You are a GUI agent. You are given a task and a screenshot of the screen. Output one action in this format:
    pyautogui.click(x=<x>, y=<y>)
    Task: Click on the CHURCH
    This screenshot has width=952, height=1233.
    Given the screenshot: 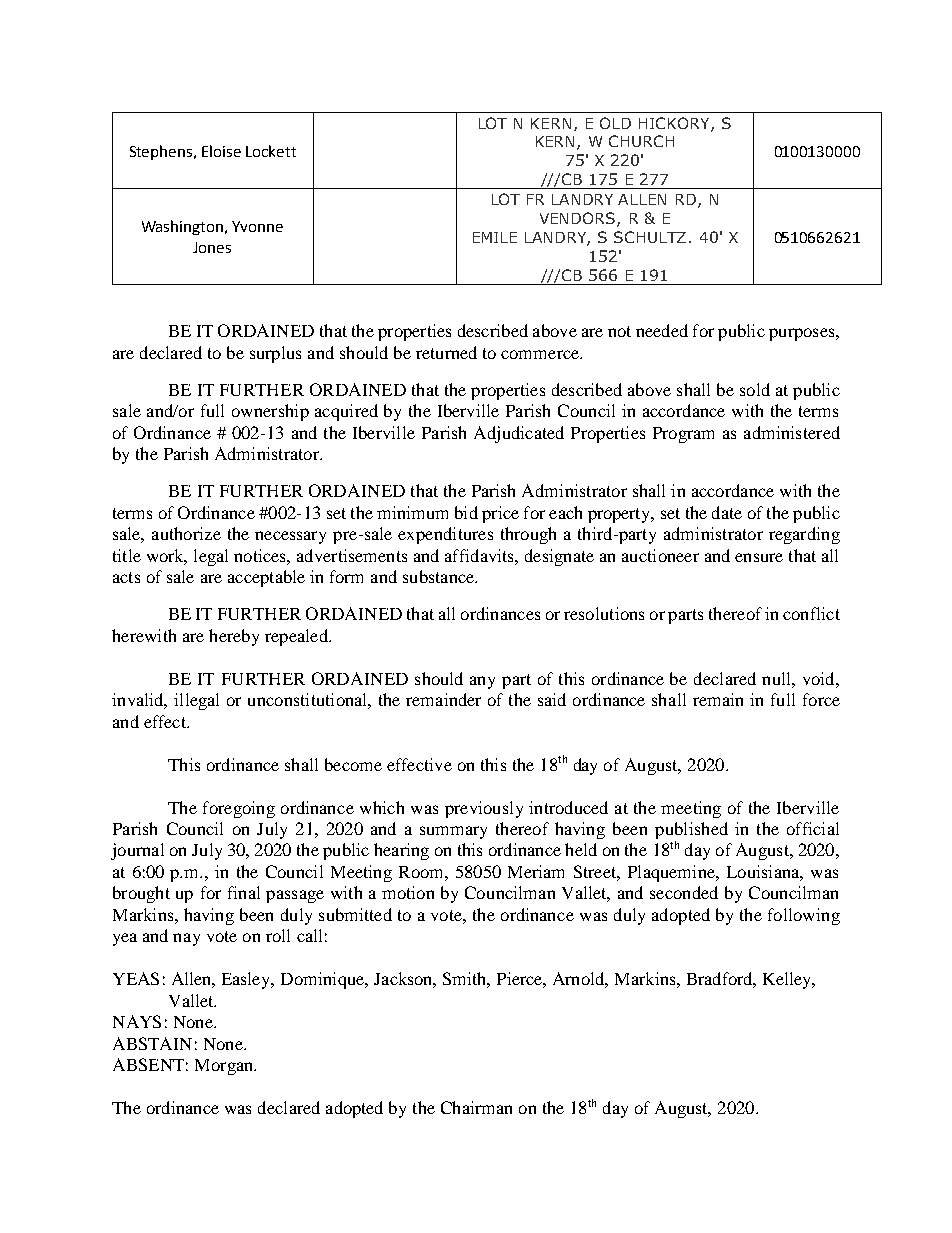 What is the action you would take?
    pyautogui.click(x=641, y=141)
